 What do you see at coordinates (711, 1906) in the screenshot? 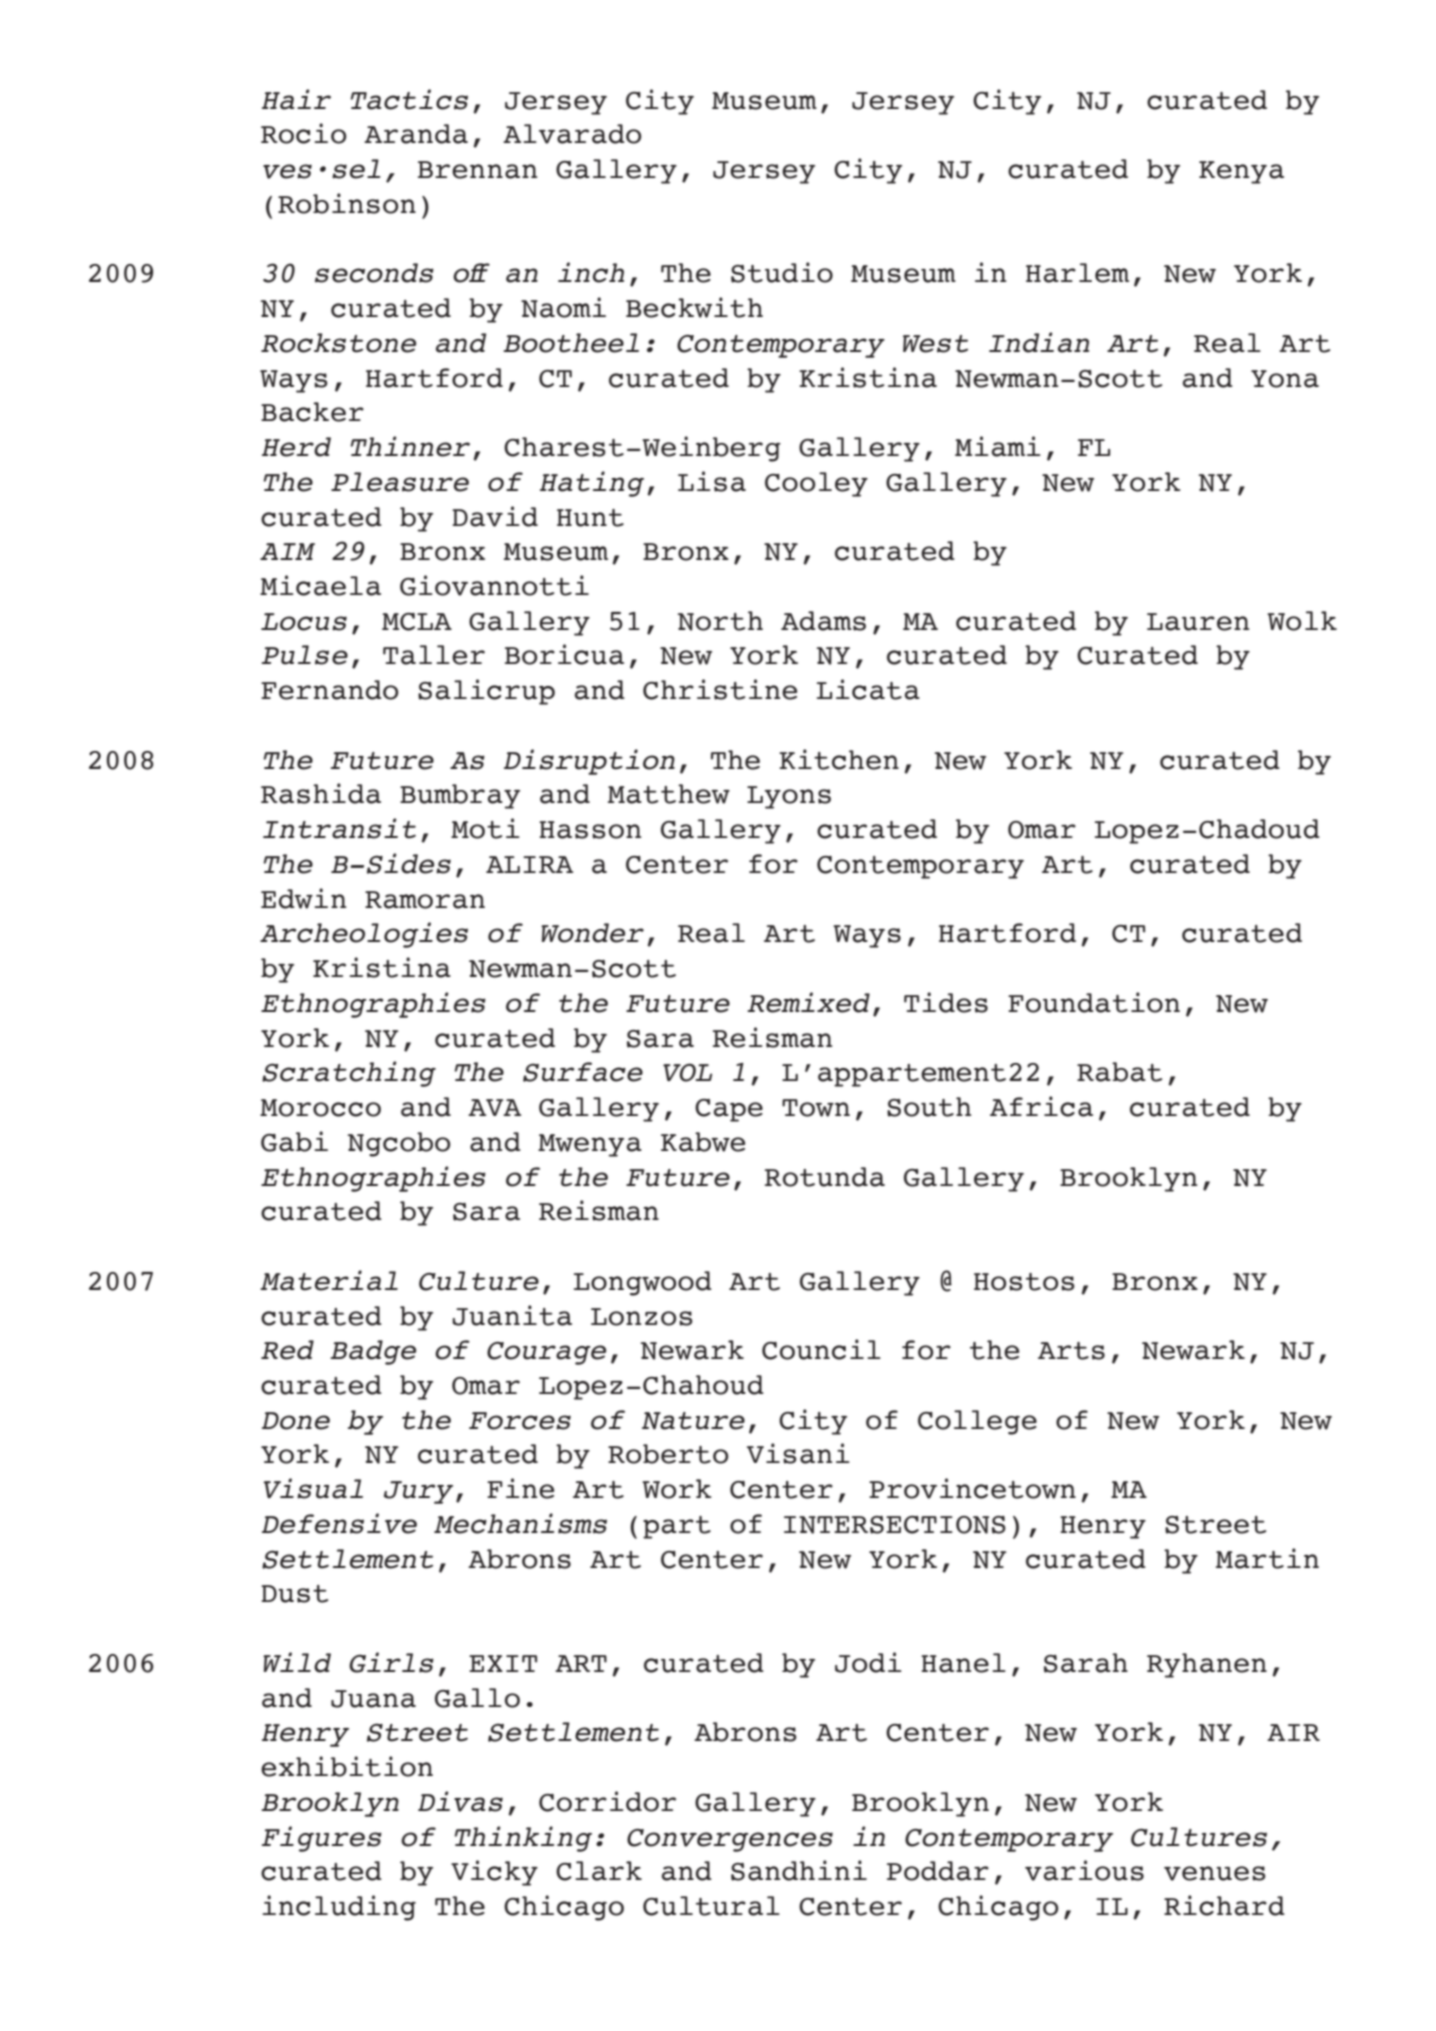
I see `Cultural` at bounding box center [711, 1906].
